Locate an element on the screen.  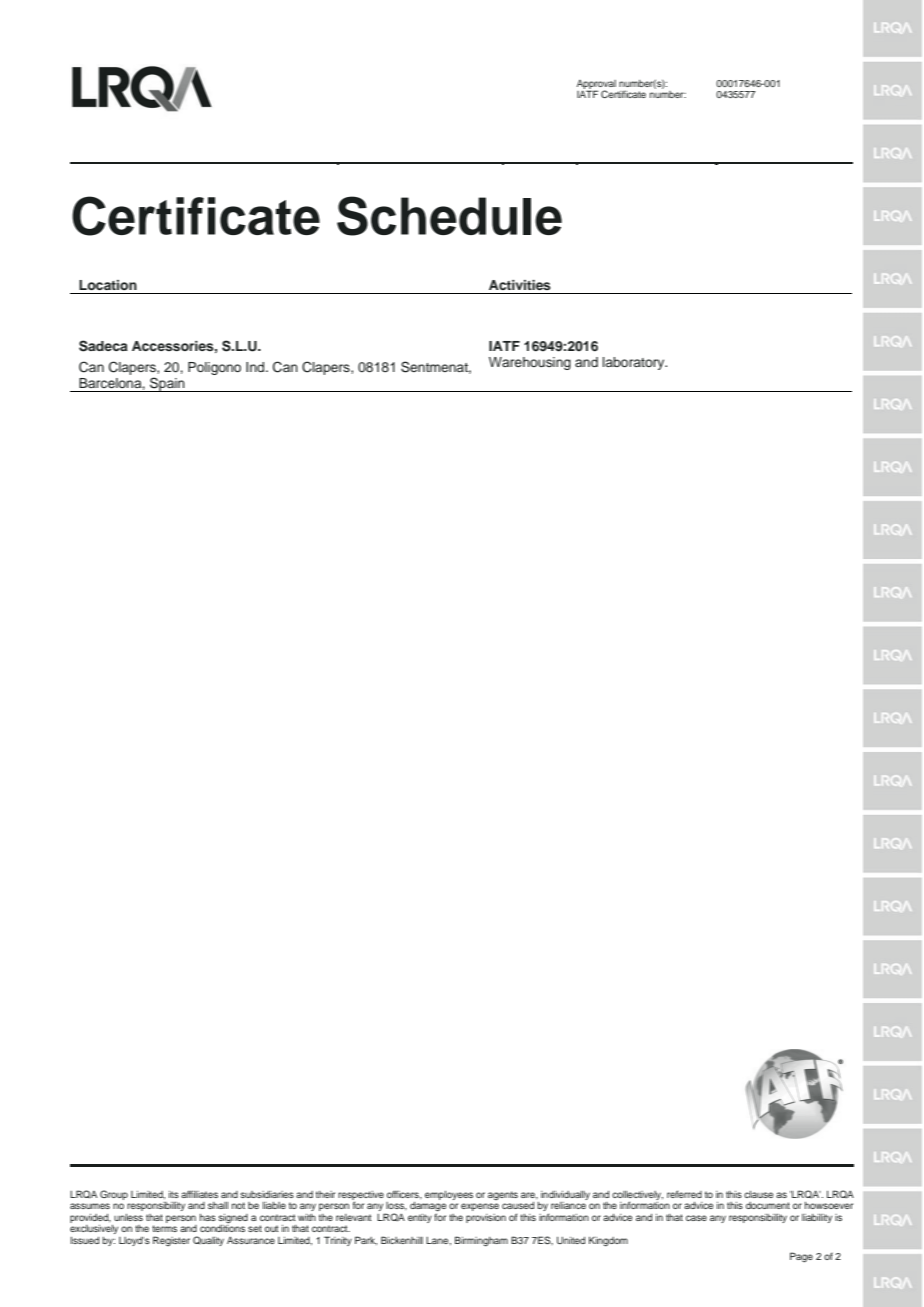
Spain is located at coordinates (167, 384).
